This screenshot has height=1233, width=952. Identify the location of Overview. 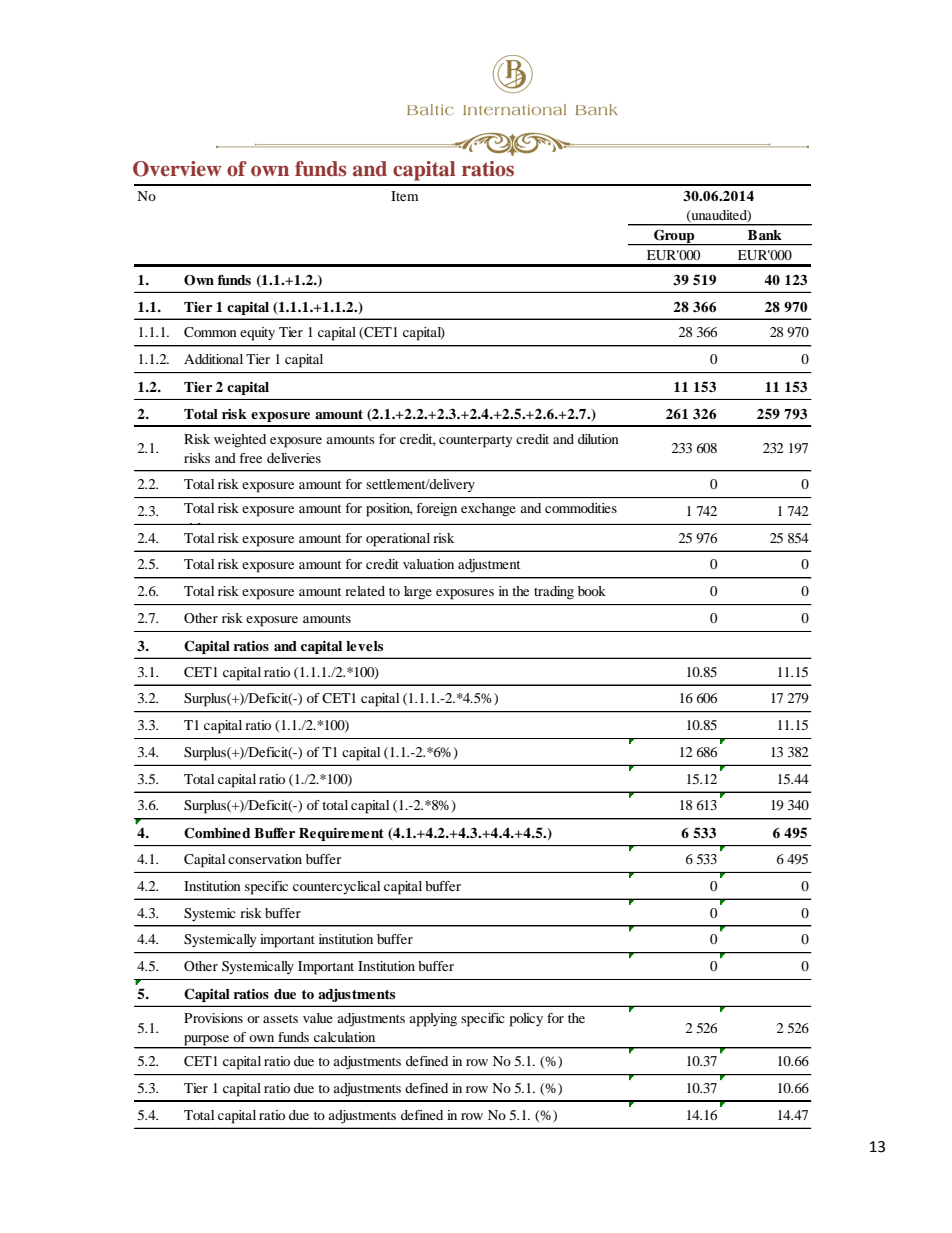
(177, 169).
